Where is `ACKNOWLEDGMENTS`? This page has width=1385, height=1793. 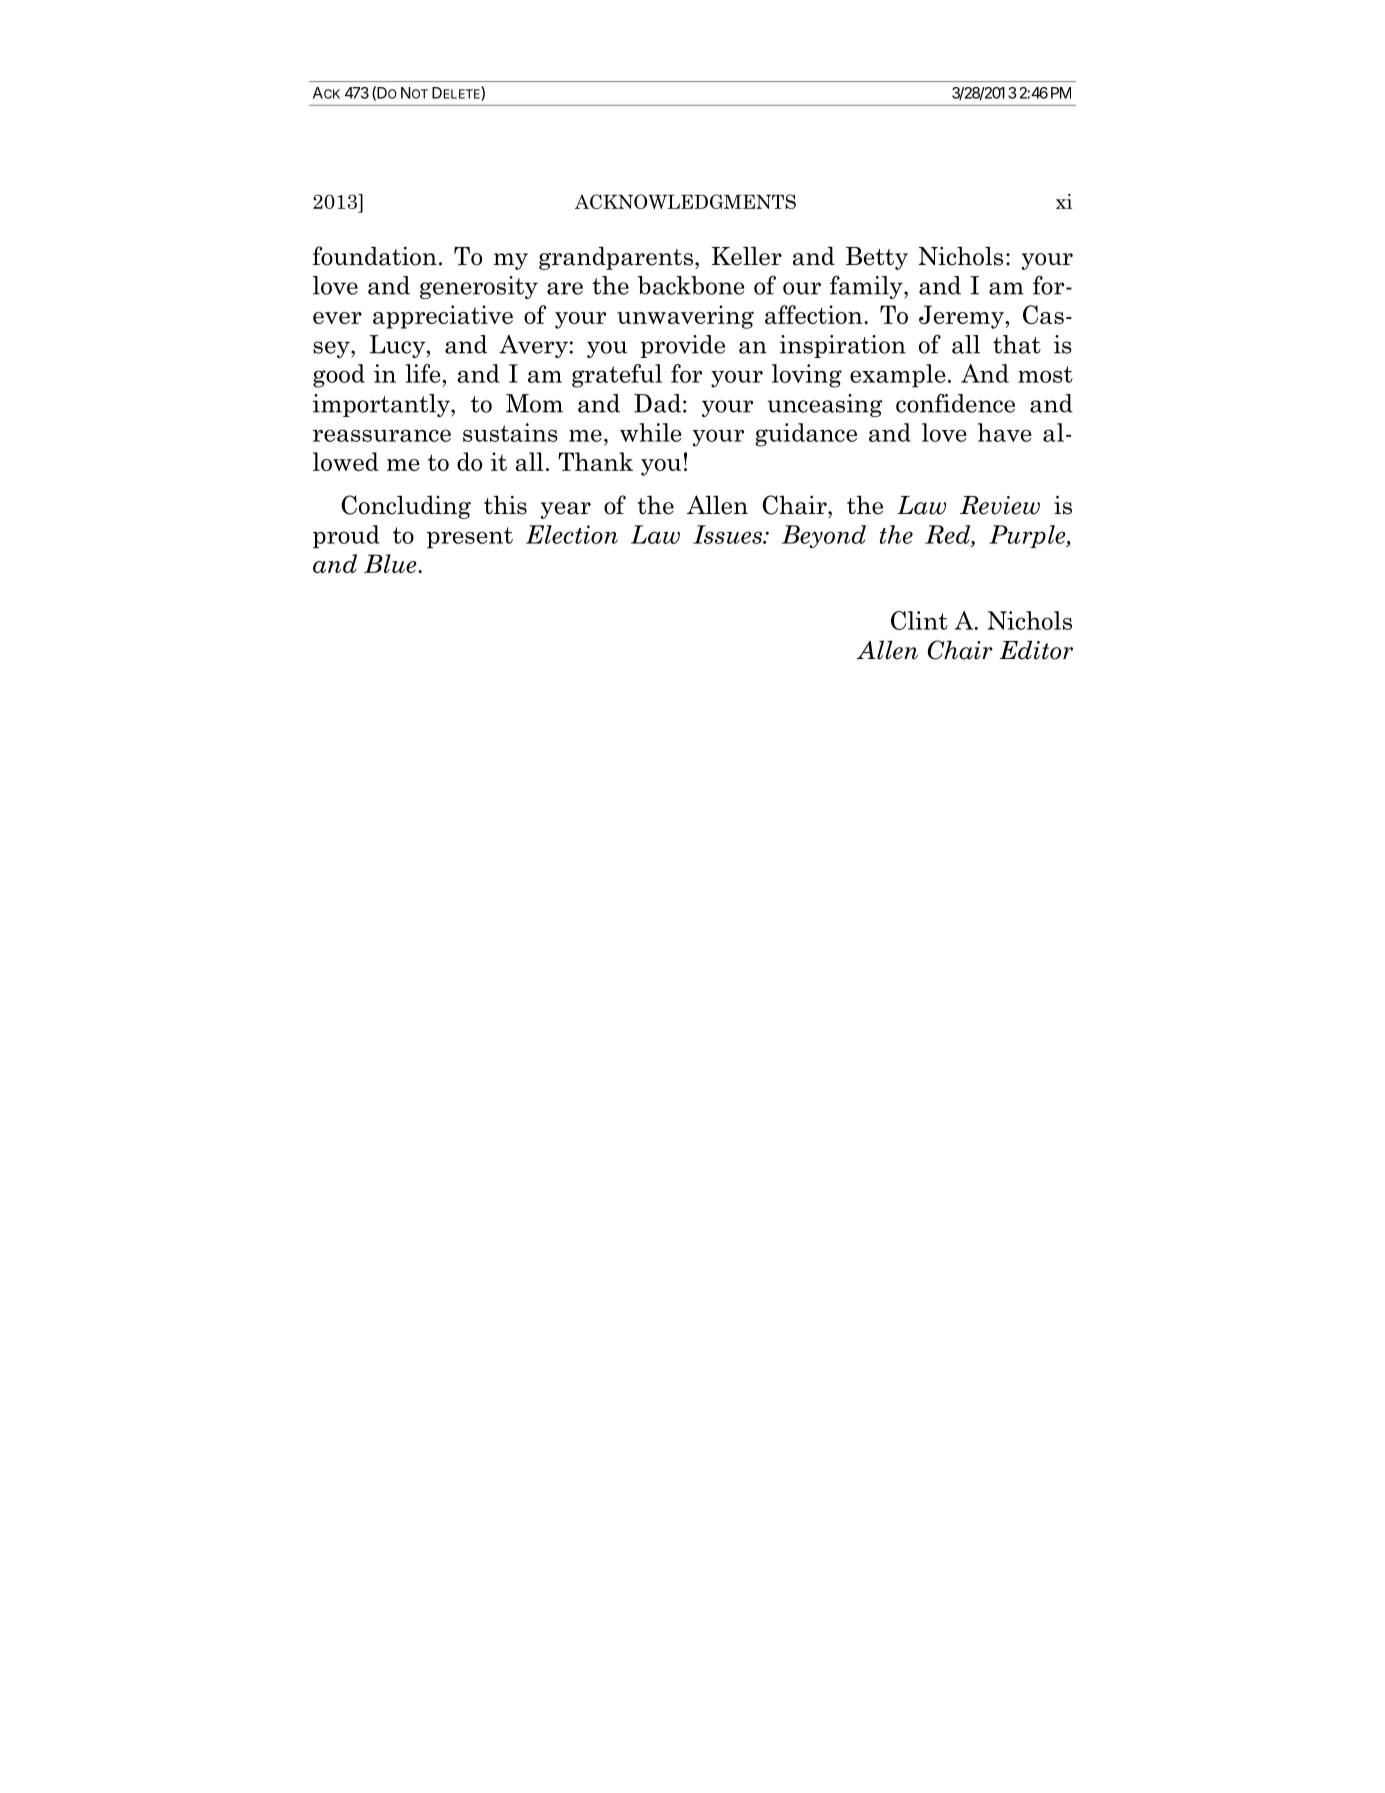 ACKNOWLEDGMENTS is located at coordinates (685, 201).
